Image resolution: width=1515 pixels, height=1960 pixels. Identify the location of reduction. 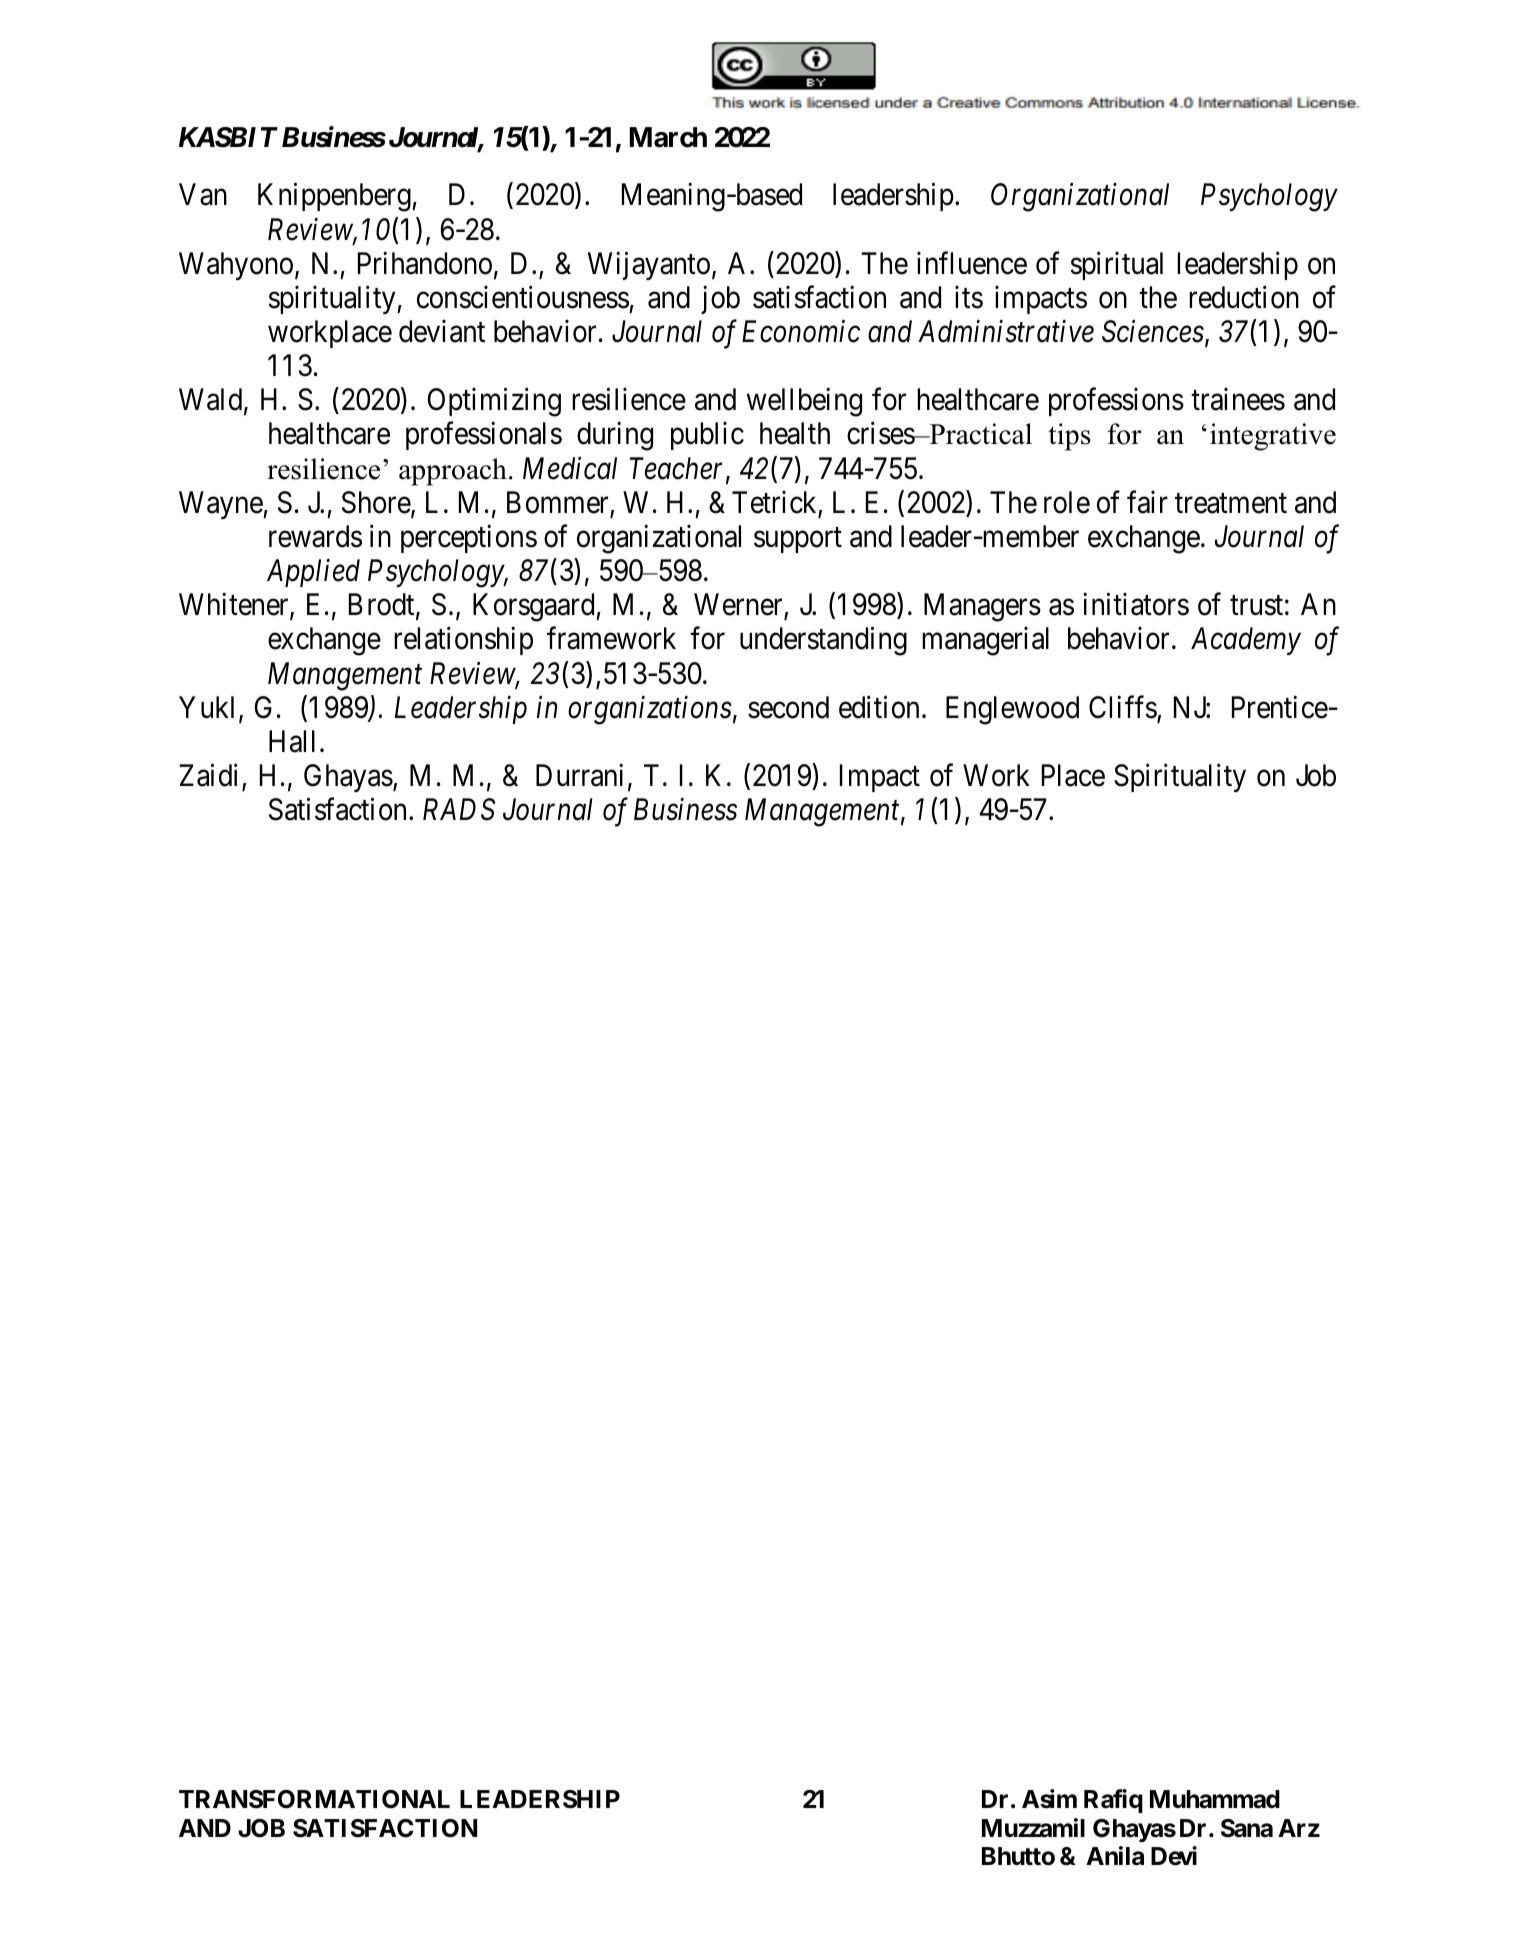
(1244, 297).
